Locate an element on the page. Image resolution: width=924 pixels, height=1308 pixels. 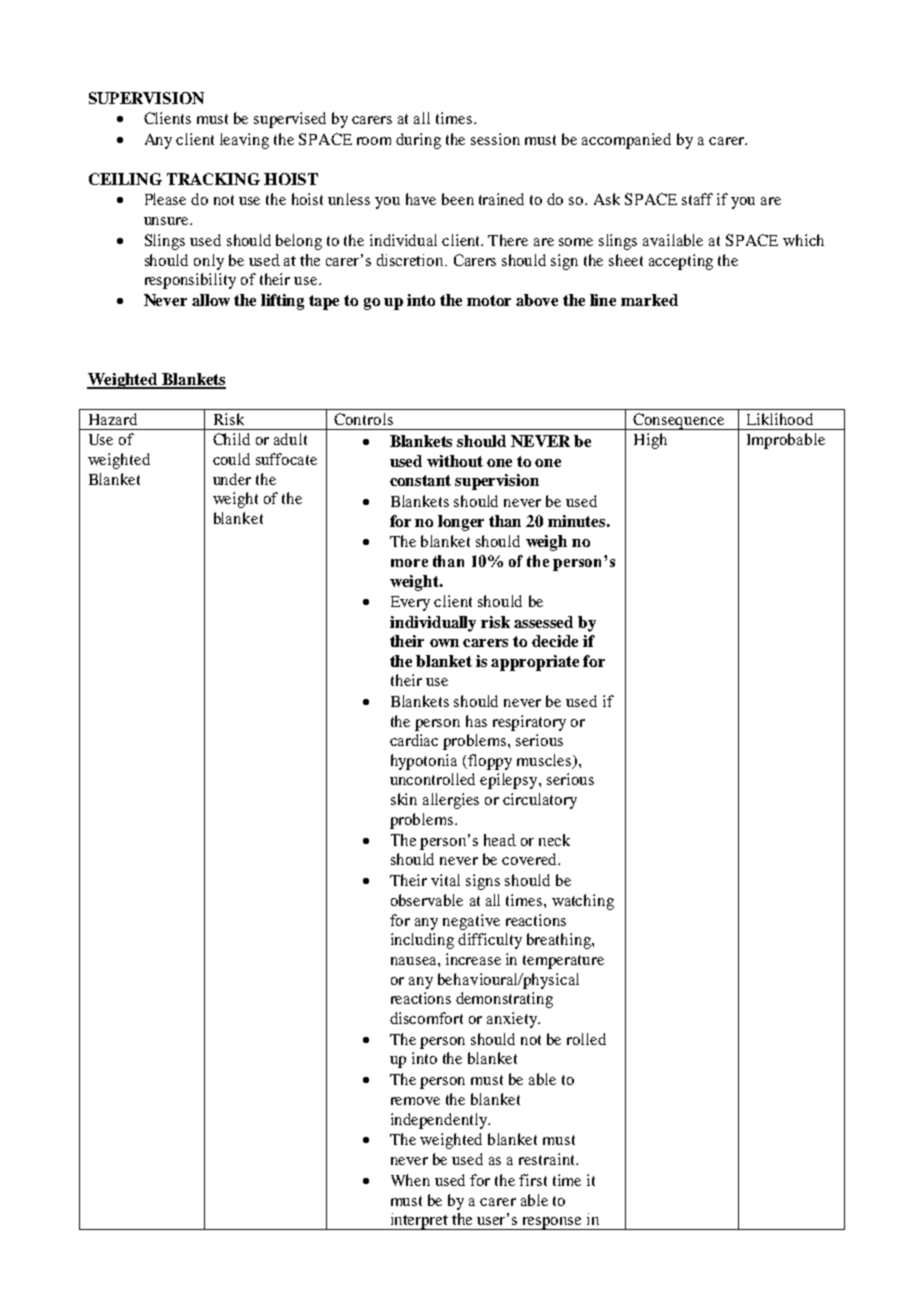
interpret is located at coordinates (419, 1221).
